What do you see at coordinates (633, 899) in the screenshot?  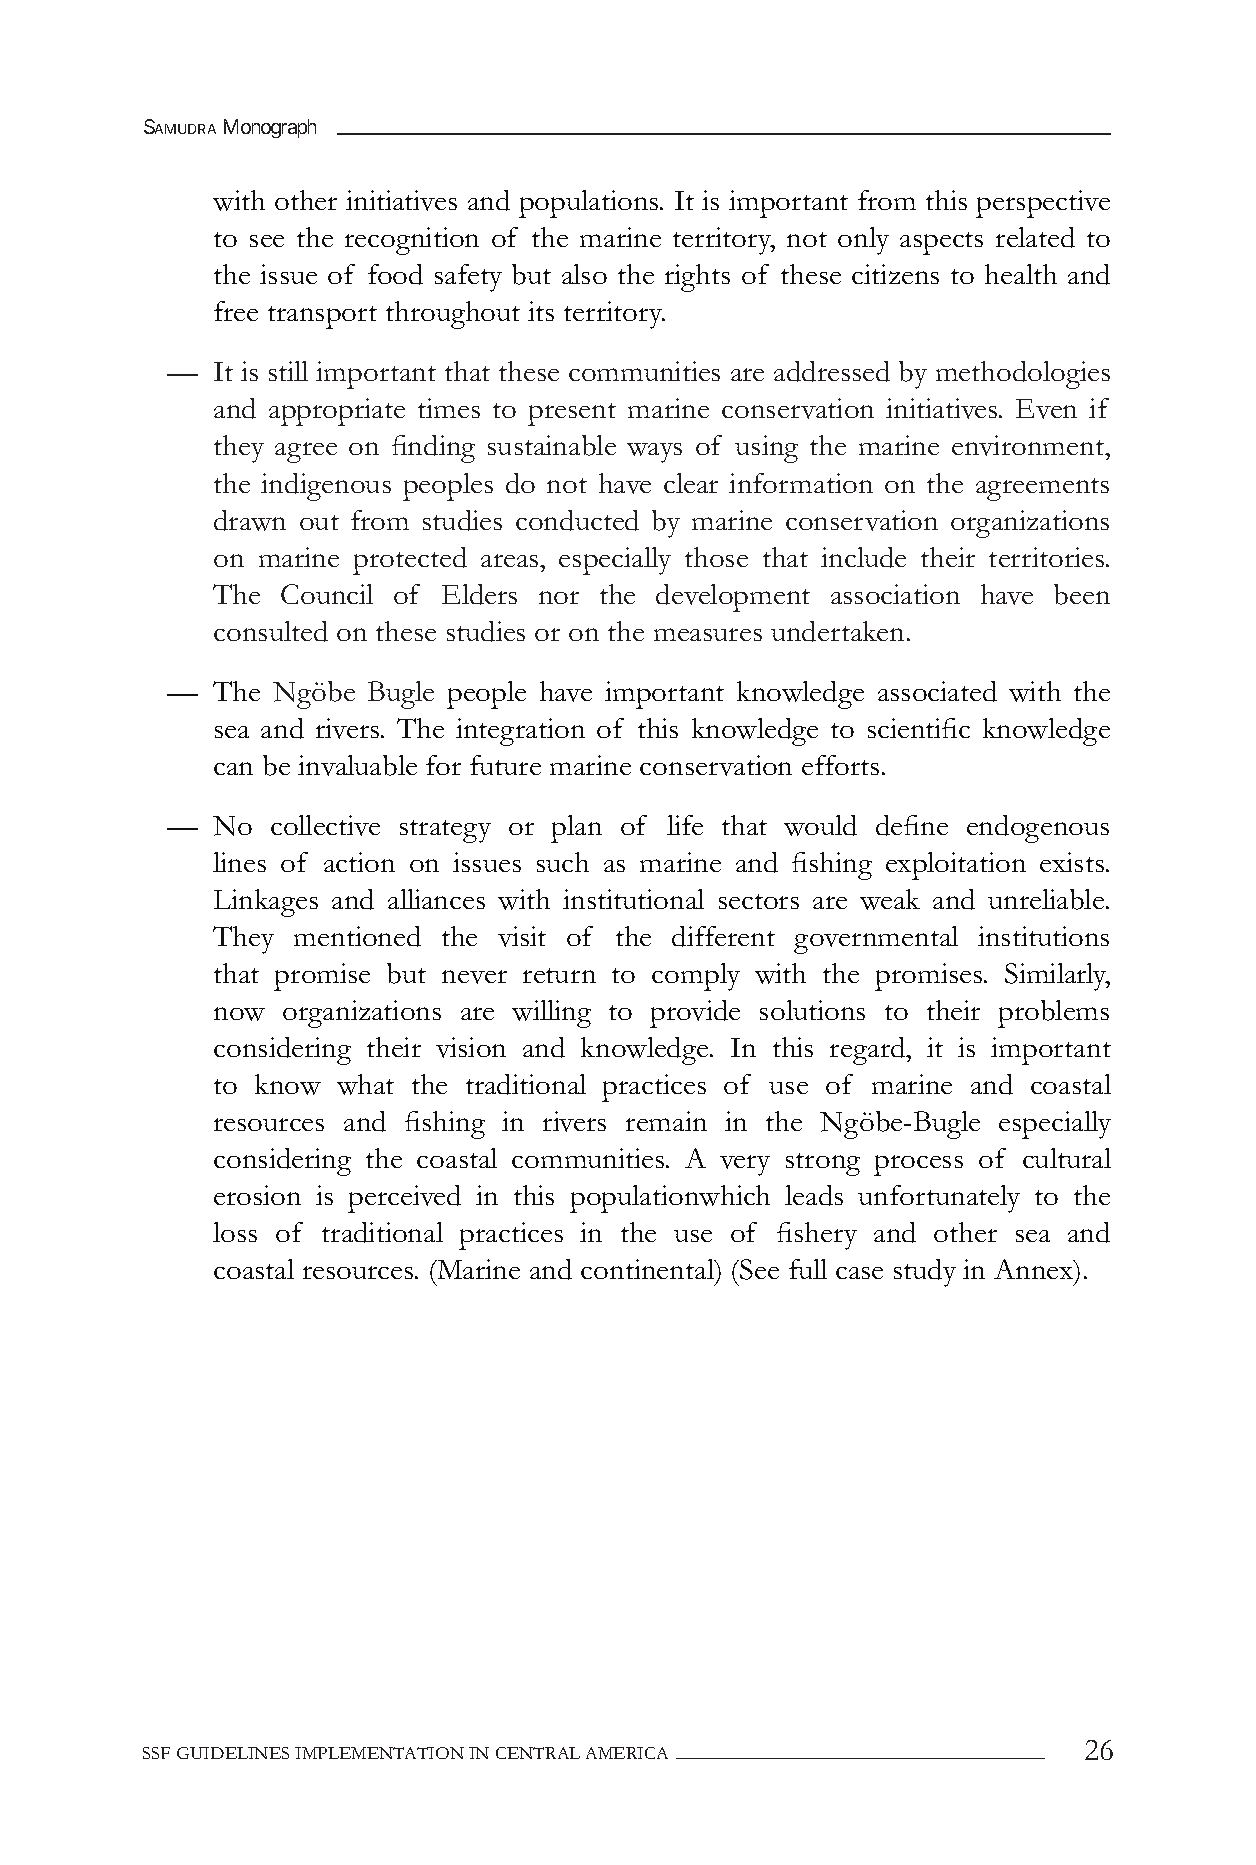 I see `institutional` at bounding box center [633, 899].
